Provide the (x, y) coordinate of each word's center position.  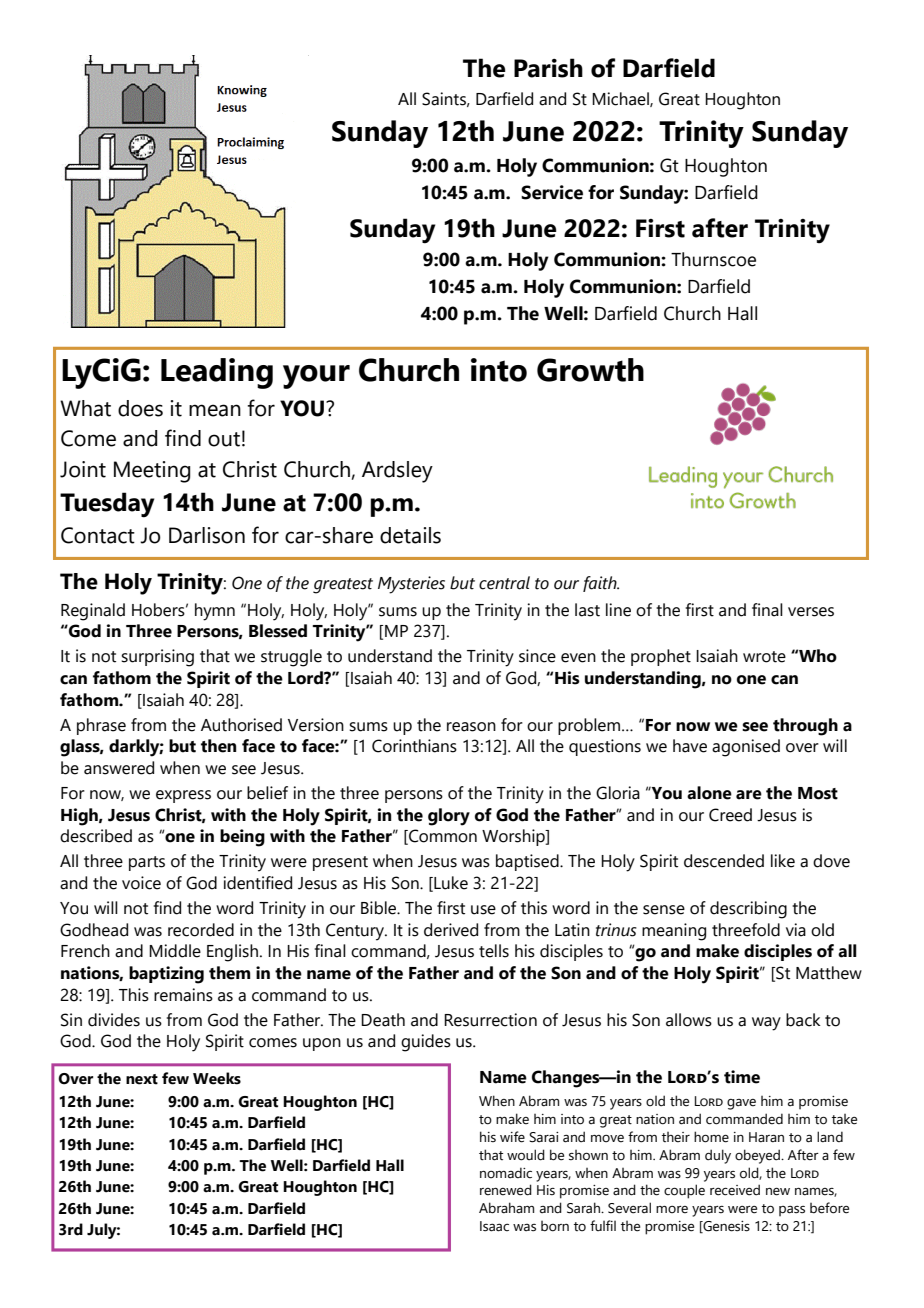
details (410, 535)
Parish (548, 68)
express (183, 796)
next (142, 1079)
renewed (506, 1190)
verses (811, 612)
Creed (730, 815)
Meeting (152, 472)
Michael (621, 99)
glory (449, 817)
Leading (217, 373)
